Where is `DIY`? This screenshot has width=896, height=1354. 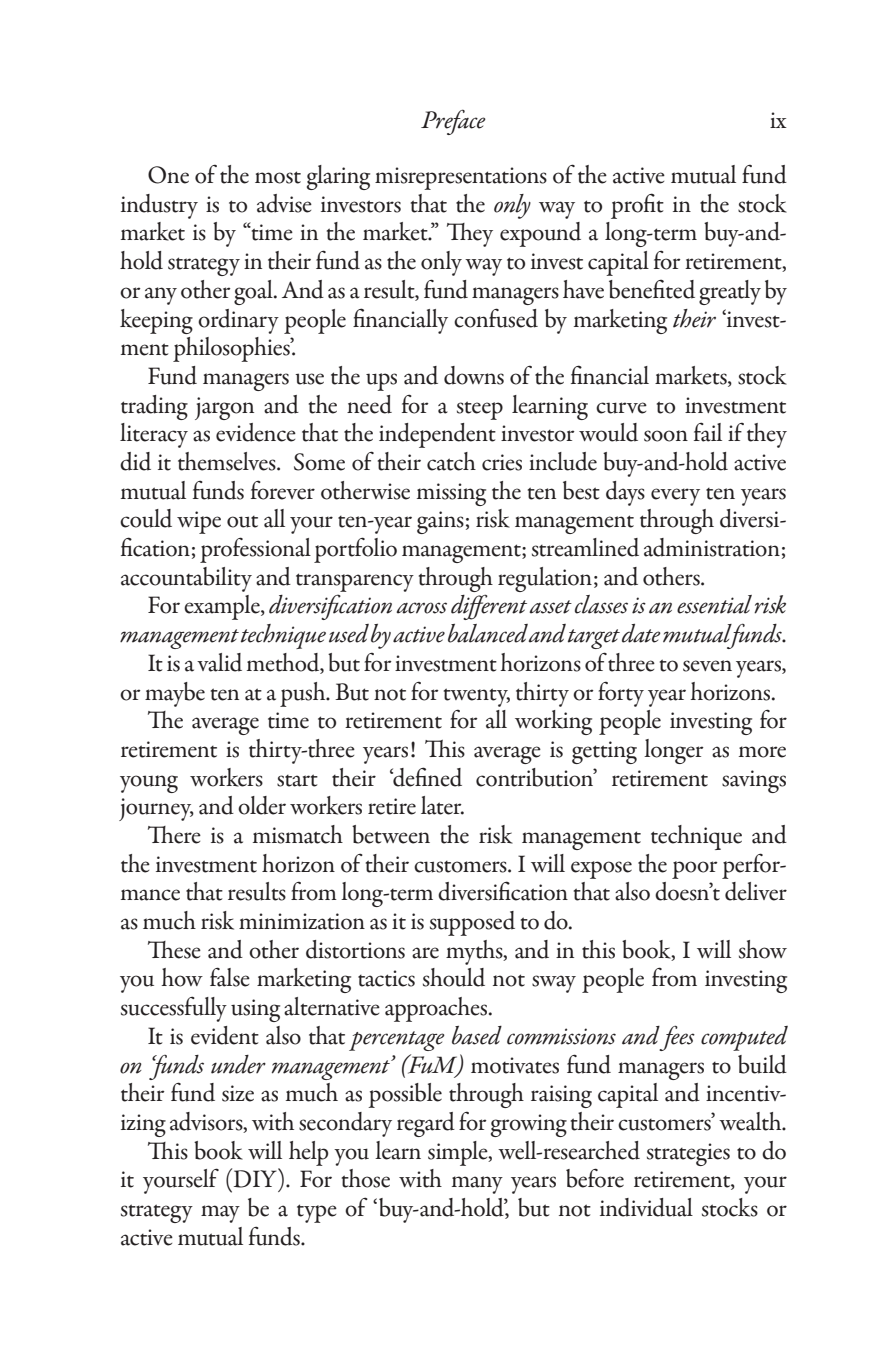
DIY is located at coordinates (255, 1178).
